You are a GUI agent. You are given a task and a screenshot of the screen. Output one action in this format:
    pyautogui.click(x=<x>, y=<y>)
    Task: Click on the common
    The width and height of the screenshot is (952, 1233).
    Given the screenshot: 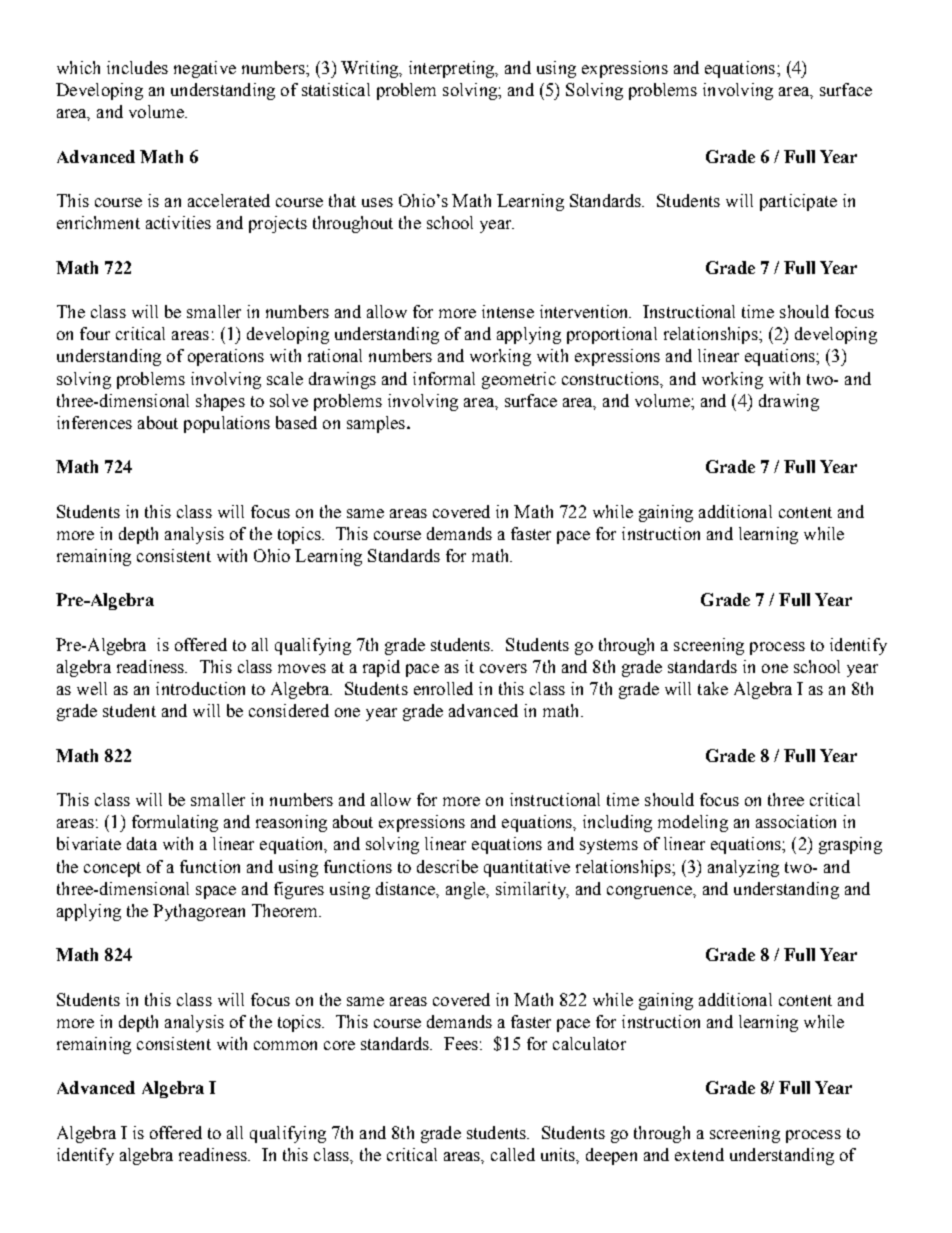 What is the action you would take?
    pyautogui.click(x=285, y=1045)
